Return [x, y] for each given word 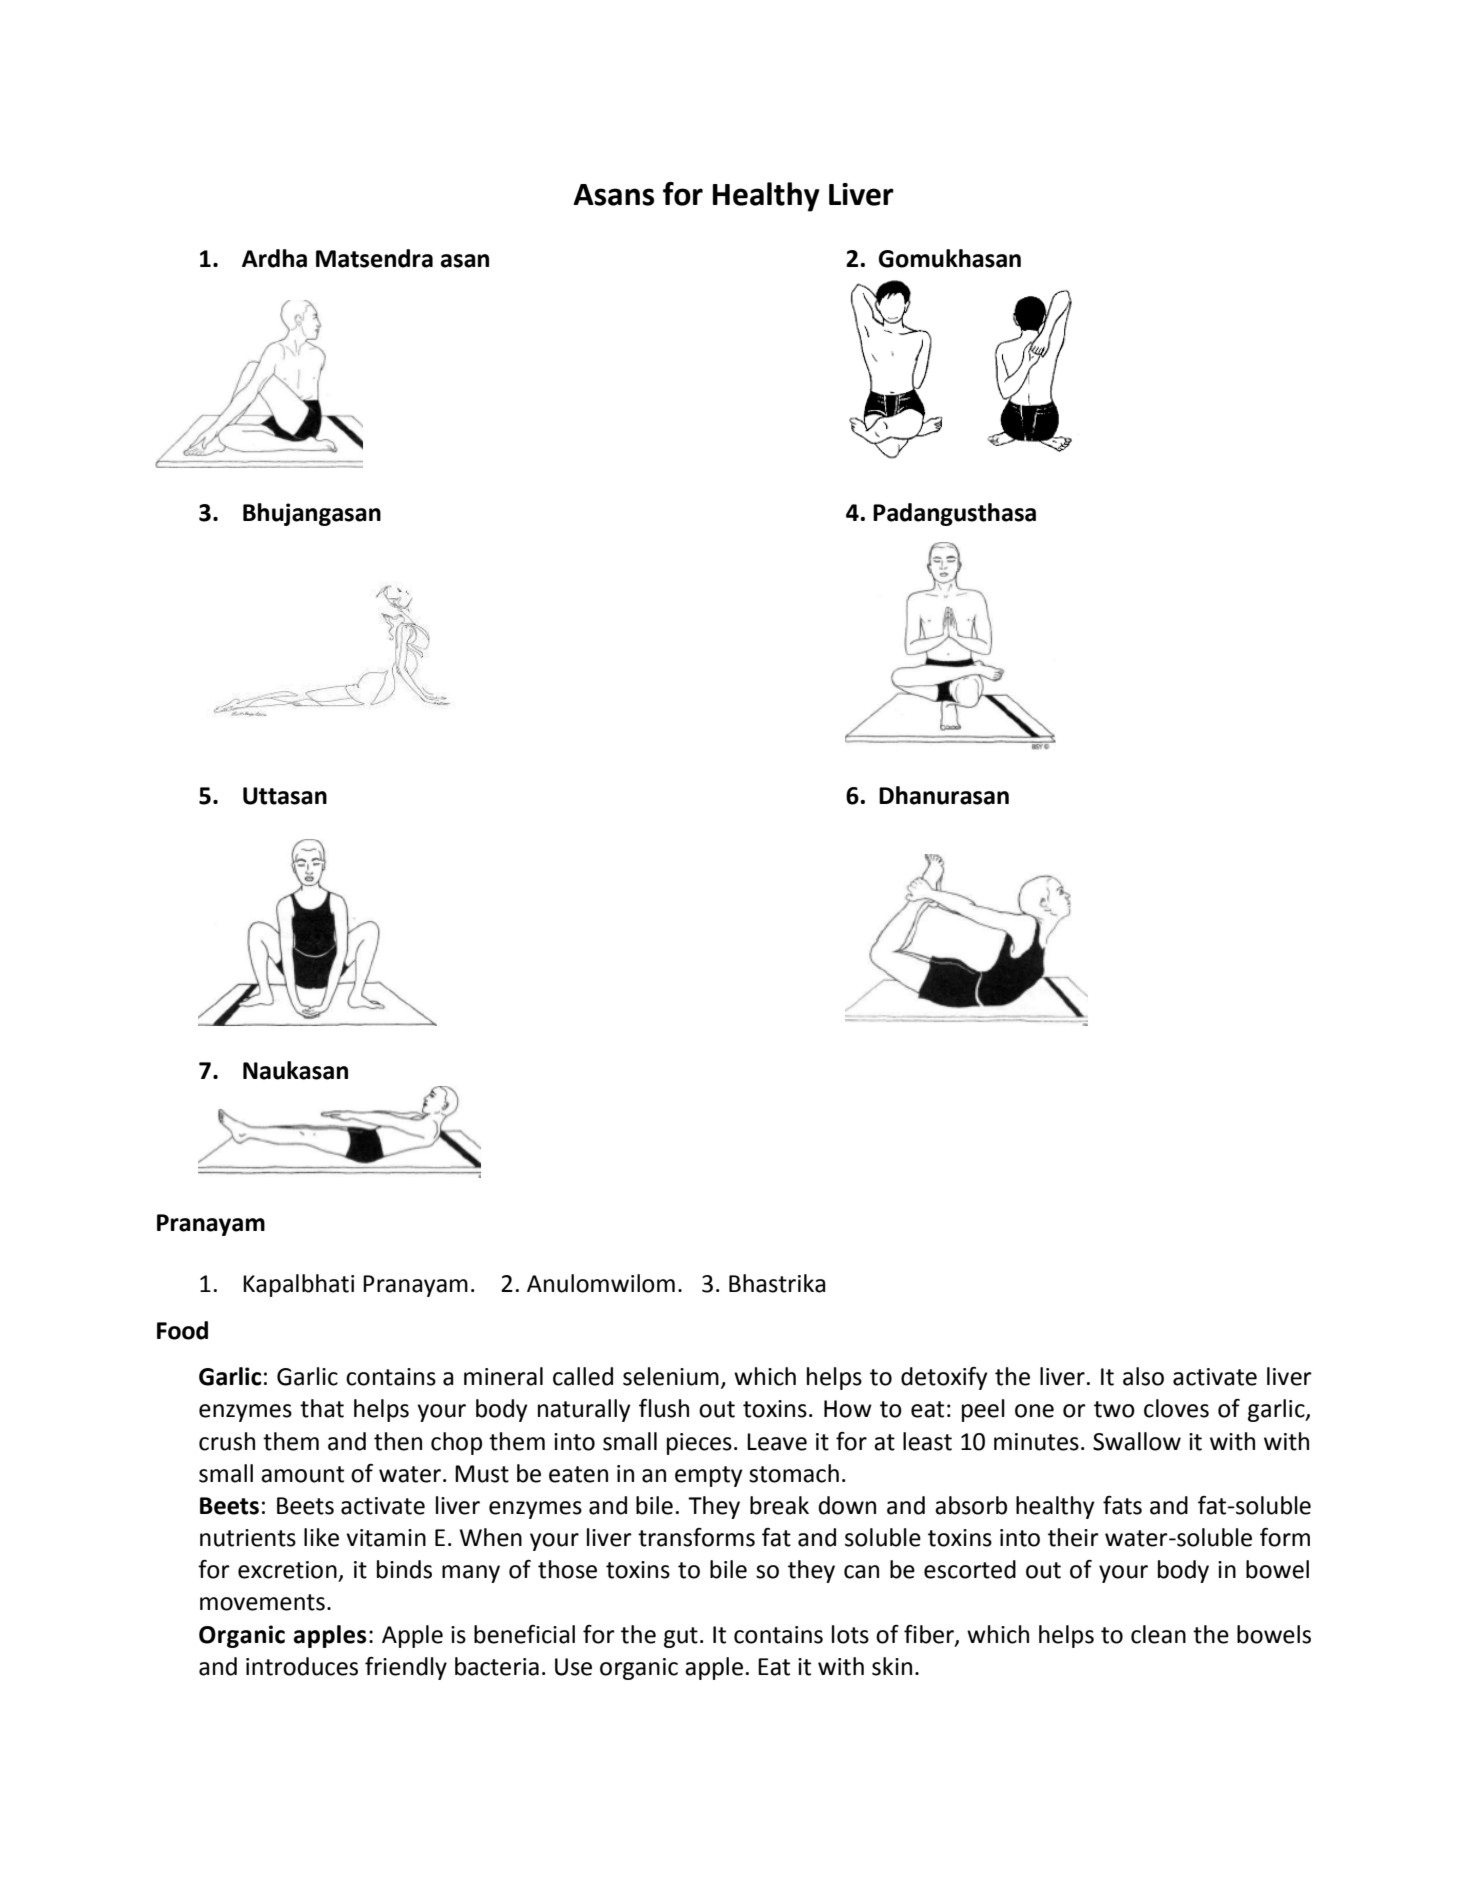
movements [262, 1602]
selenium [671, 1376]
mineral [503, 1376]
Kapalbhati [298, 1285]
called [583, 1376]
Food [182, 1330]
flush [664, 1408]
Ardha [274, 258]
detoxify [944, 1378]
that [322, 1408]
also [1143, 1376]
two [1114, 1409]
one [1034, 1411]
